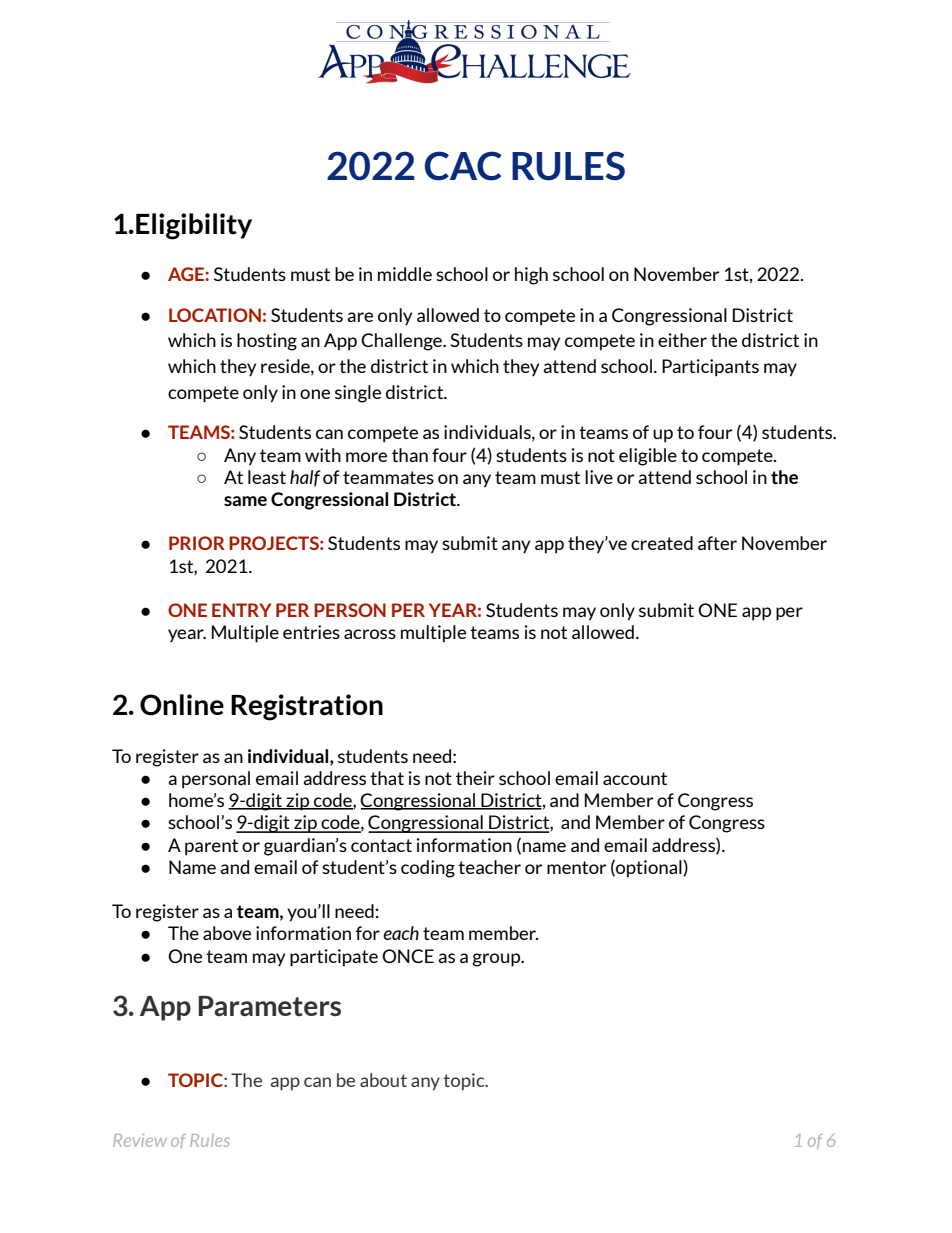  Describe the element at coordinates (241, 610) in the document. I see `ENTRY` at that location.
